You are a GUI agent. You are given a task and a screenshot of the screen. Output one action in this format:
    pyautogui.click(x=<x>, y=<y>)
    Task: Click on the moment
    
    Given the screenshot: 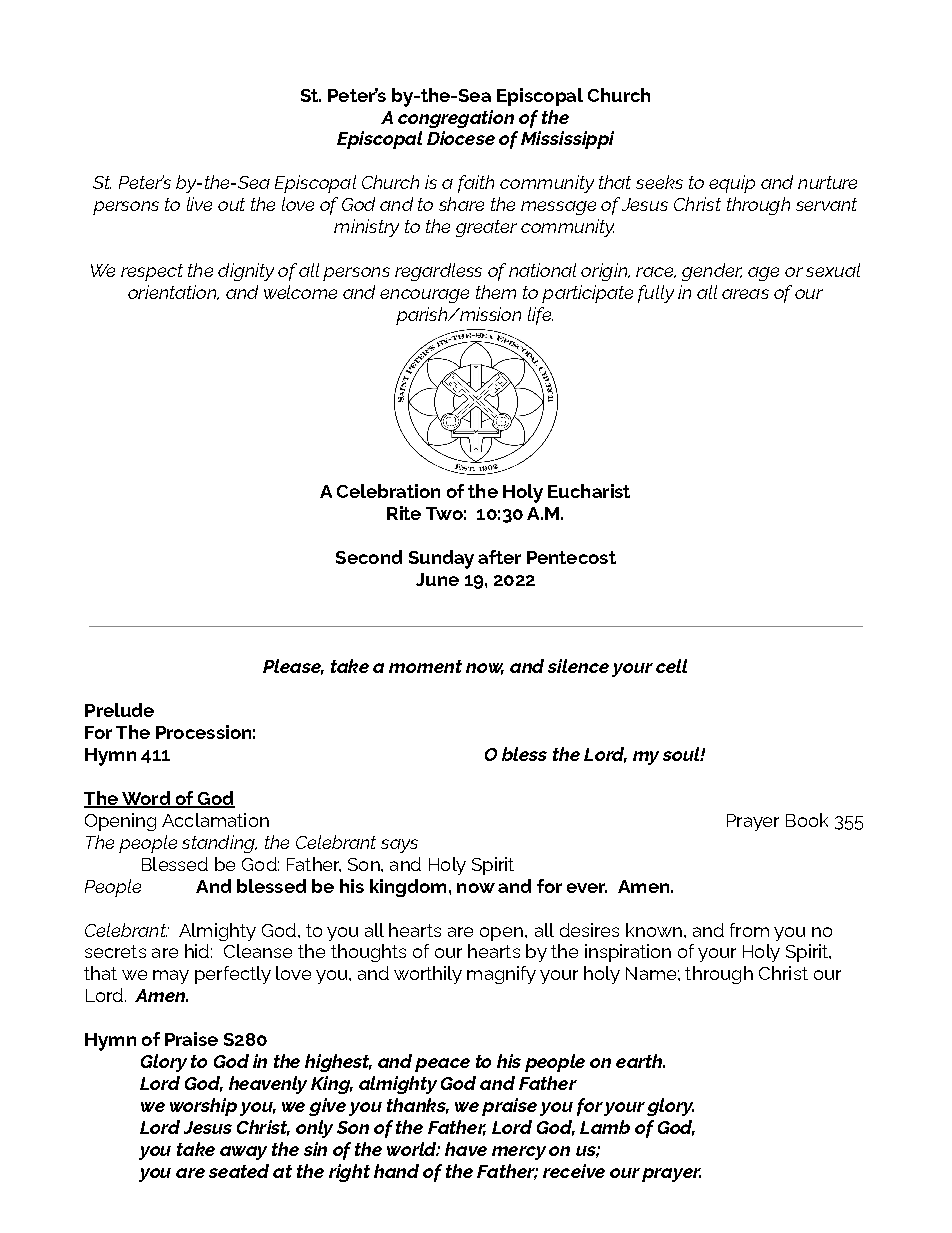 What is the action you would take?
    pyautogui.click(x=425, y=666)
